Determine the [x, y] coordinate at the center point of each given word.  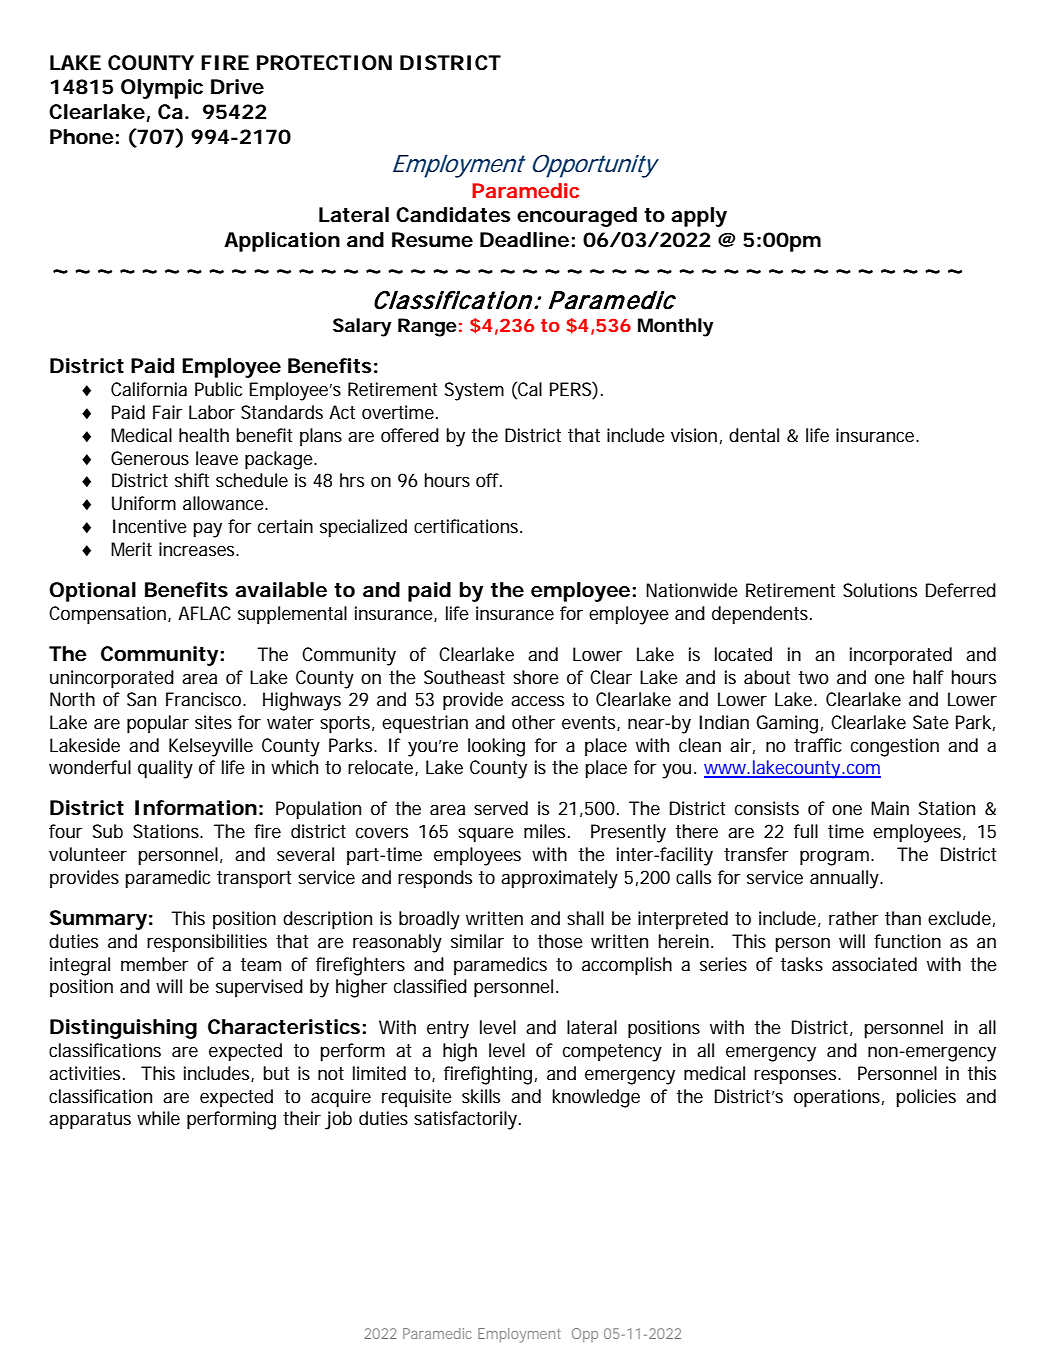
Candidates [453, 215]
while [158, 1118]
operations [837, 1098]
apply [699, 217]
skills [481, 1096]
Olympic [162, 89]
